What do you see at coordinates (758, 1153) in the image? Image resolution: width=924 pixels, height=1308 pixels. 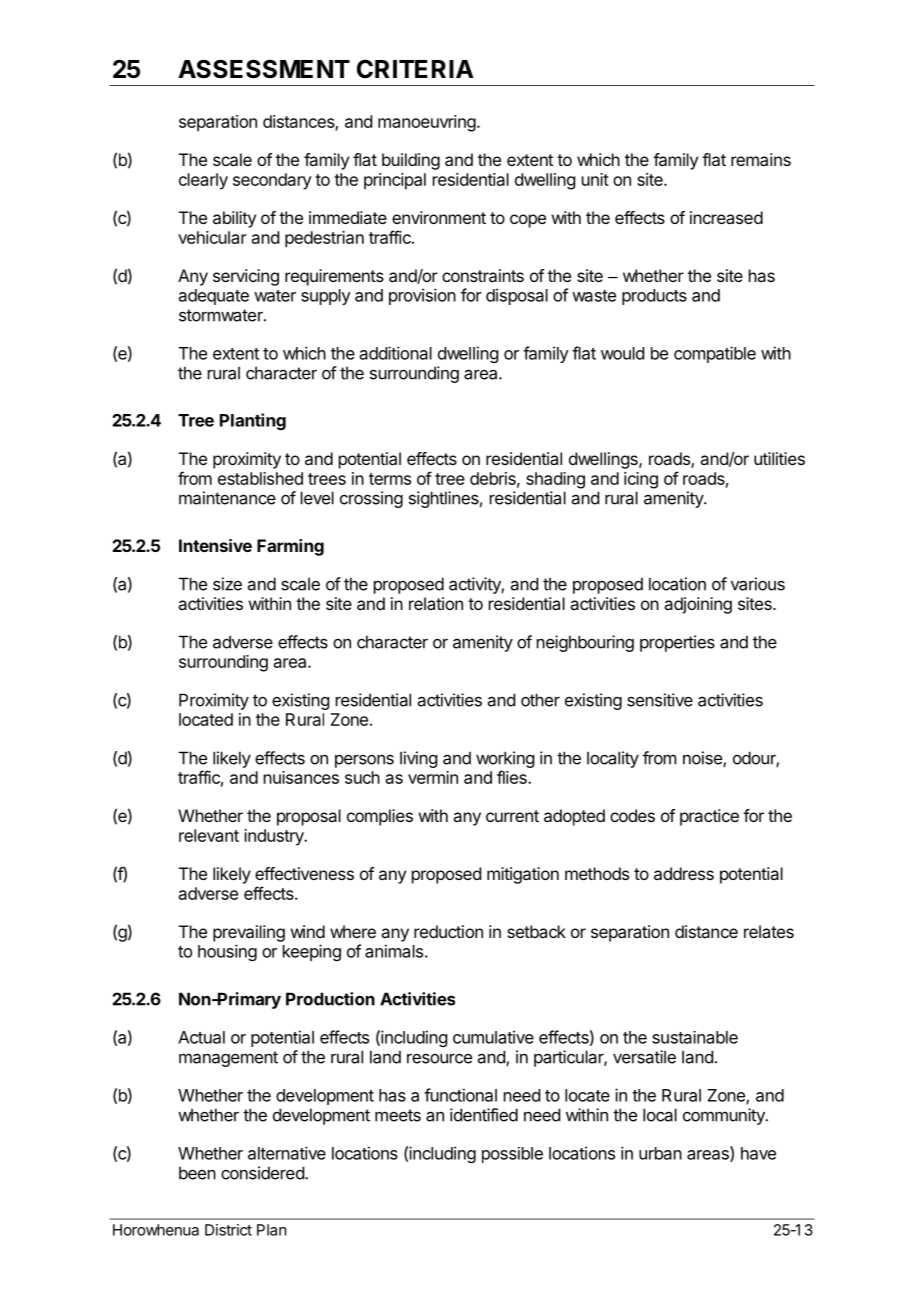 I see `have` at bounding box center [758, 1153].
